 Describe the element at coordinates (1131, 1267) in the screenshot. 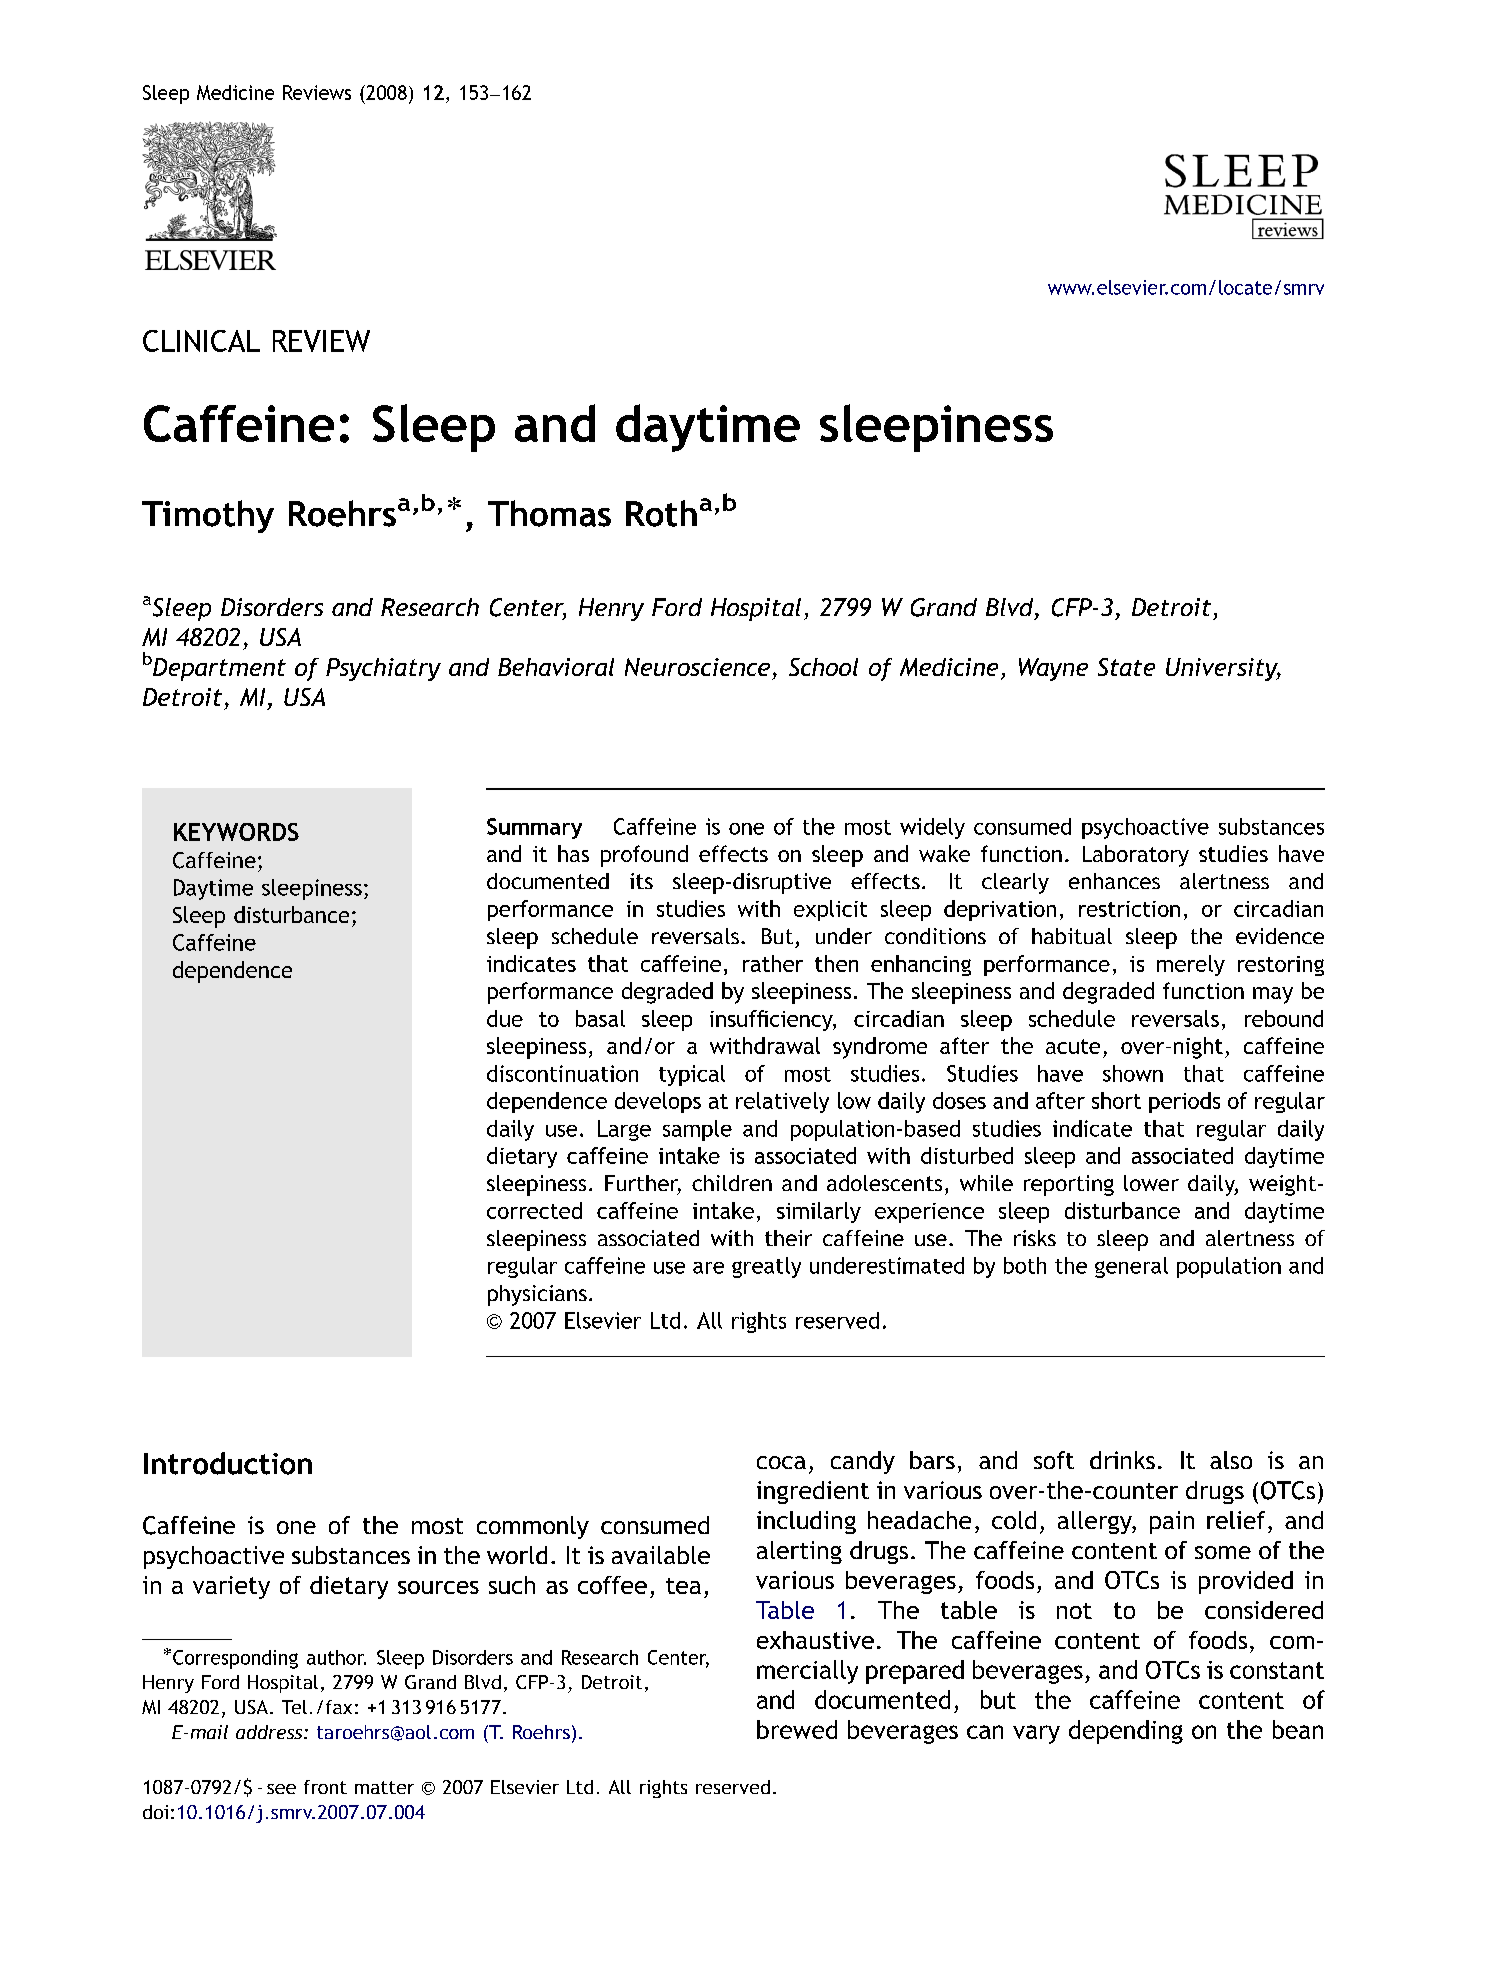

I see `general` at that location.
